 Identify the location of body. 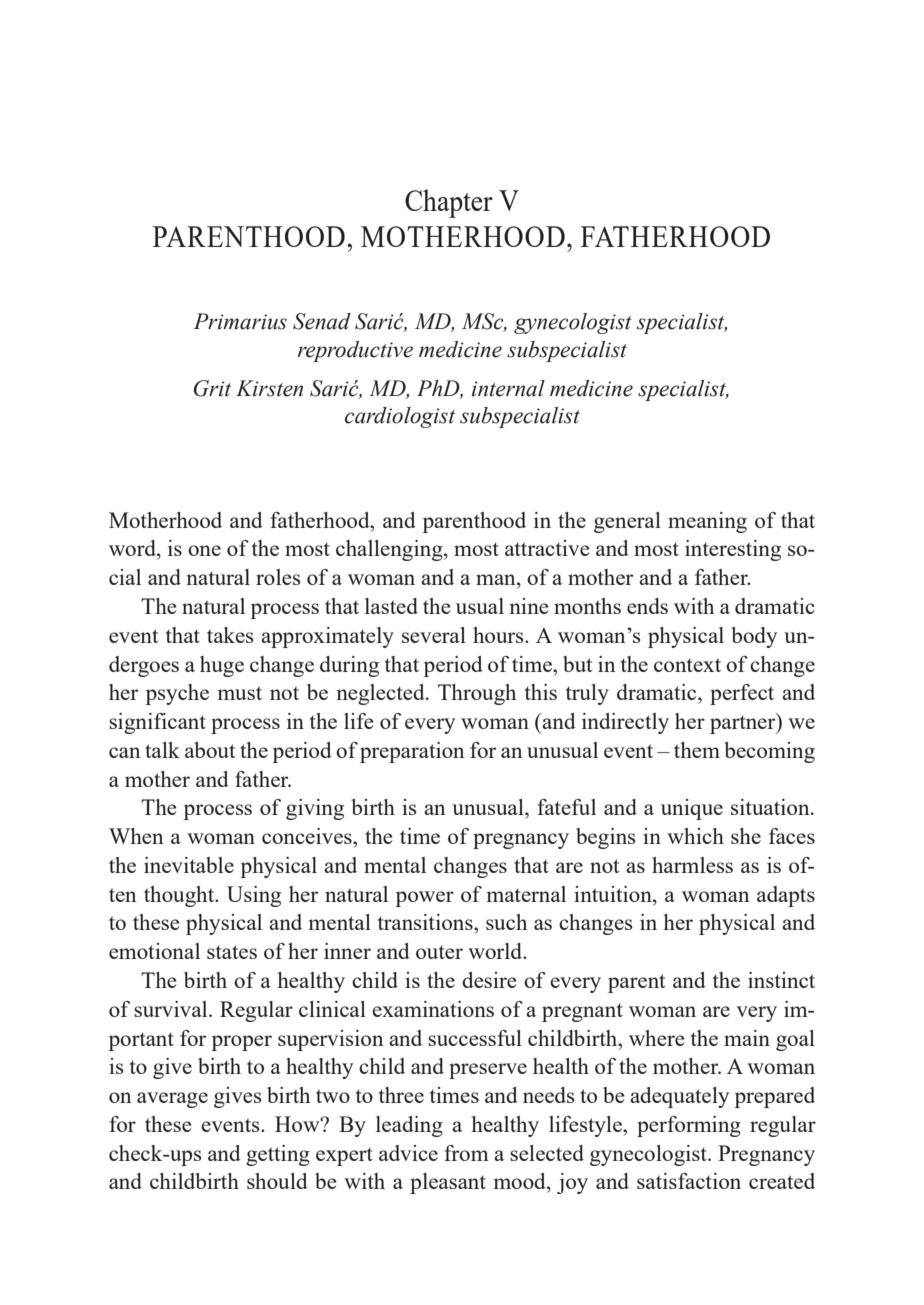
(754, 637).
